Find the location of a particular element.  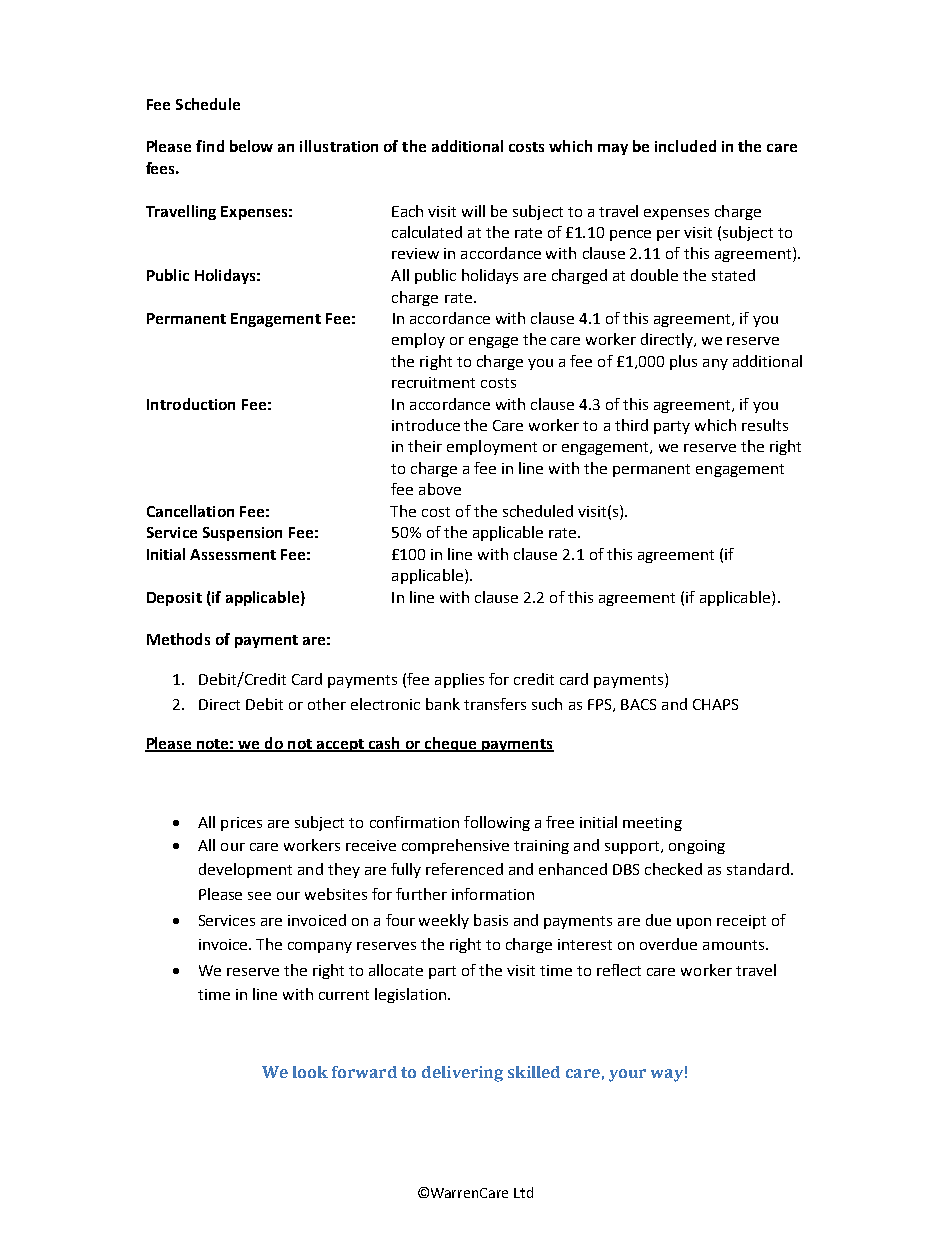

included is located at coordinates (685, 146).
